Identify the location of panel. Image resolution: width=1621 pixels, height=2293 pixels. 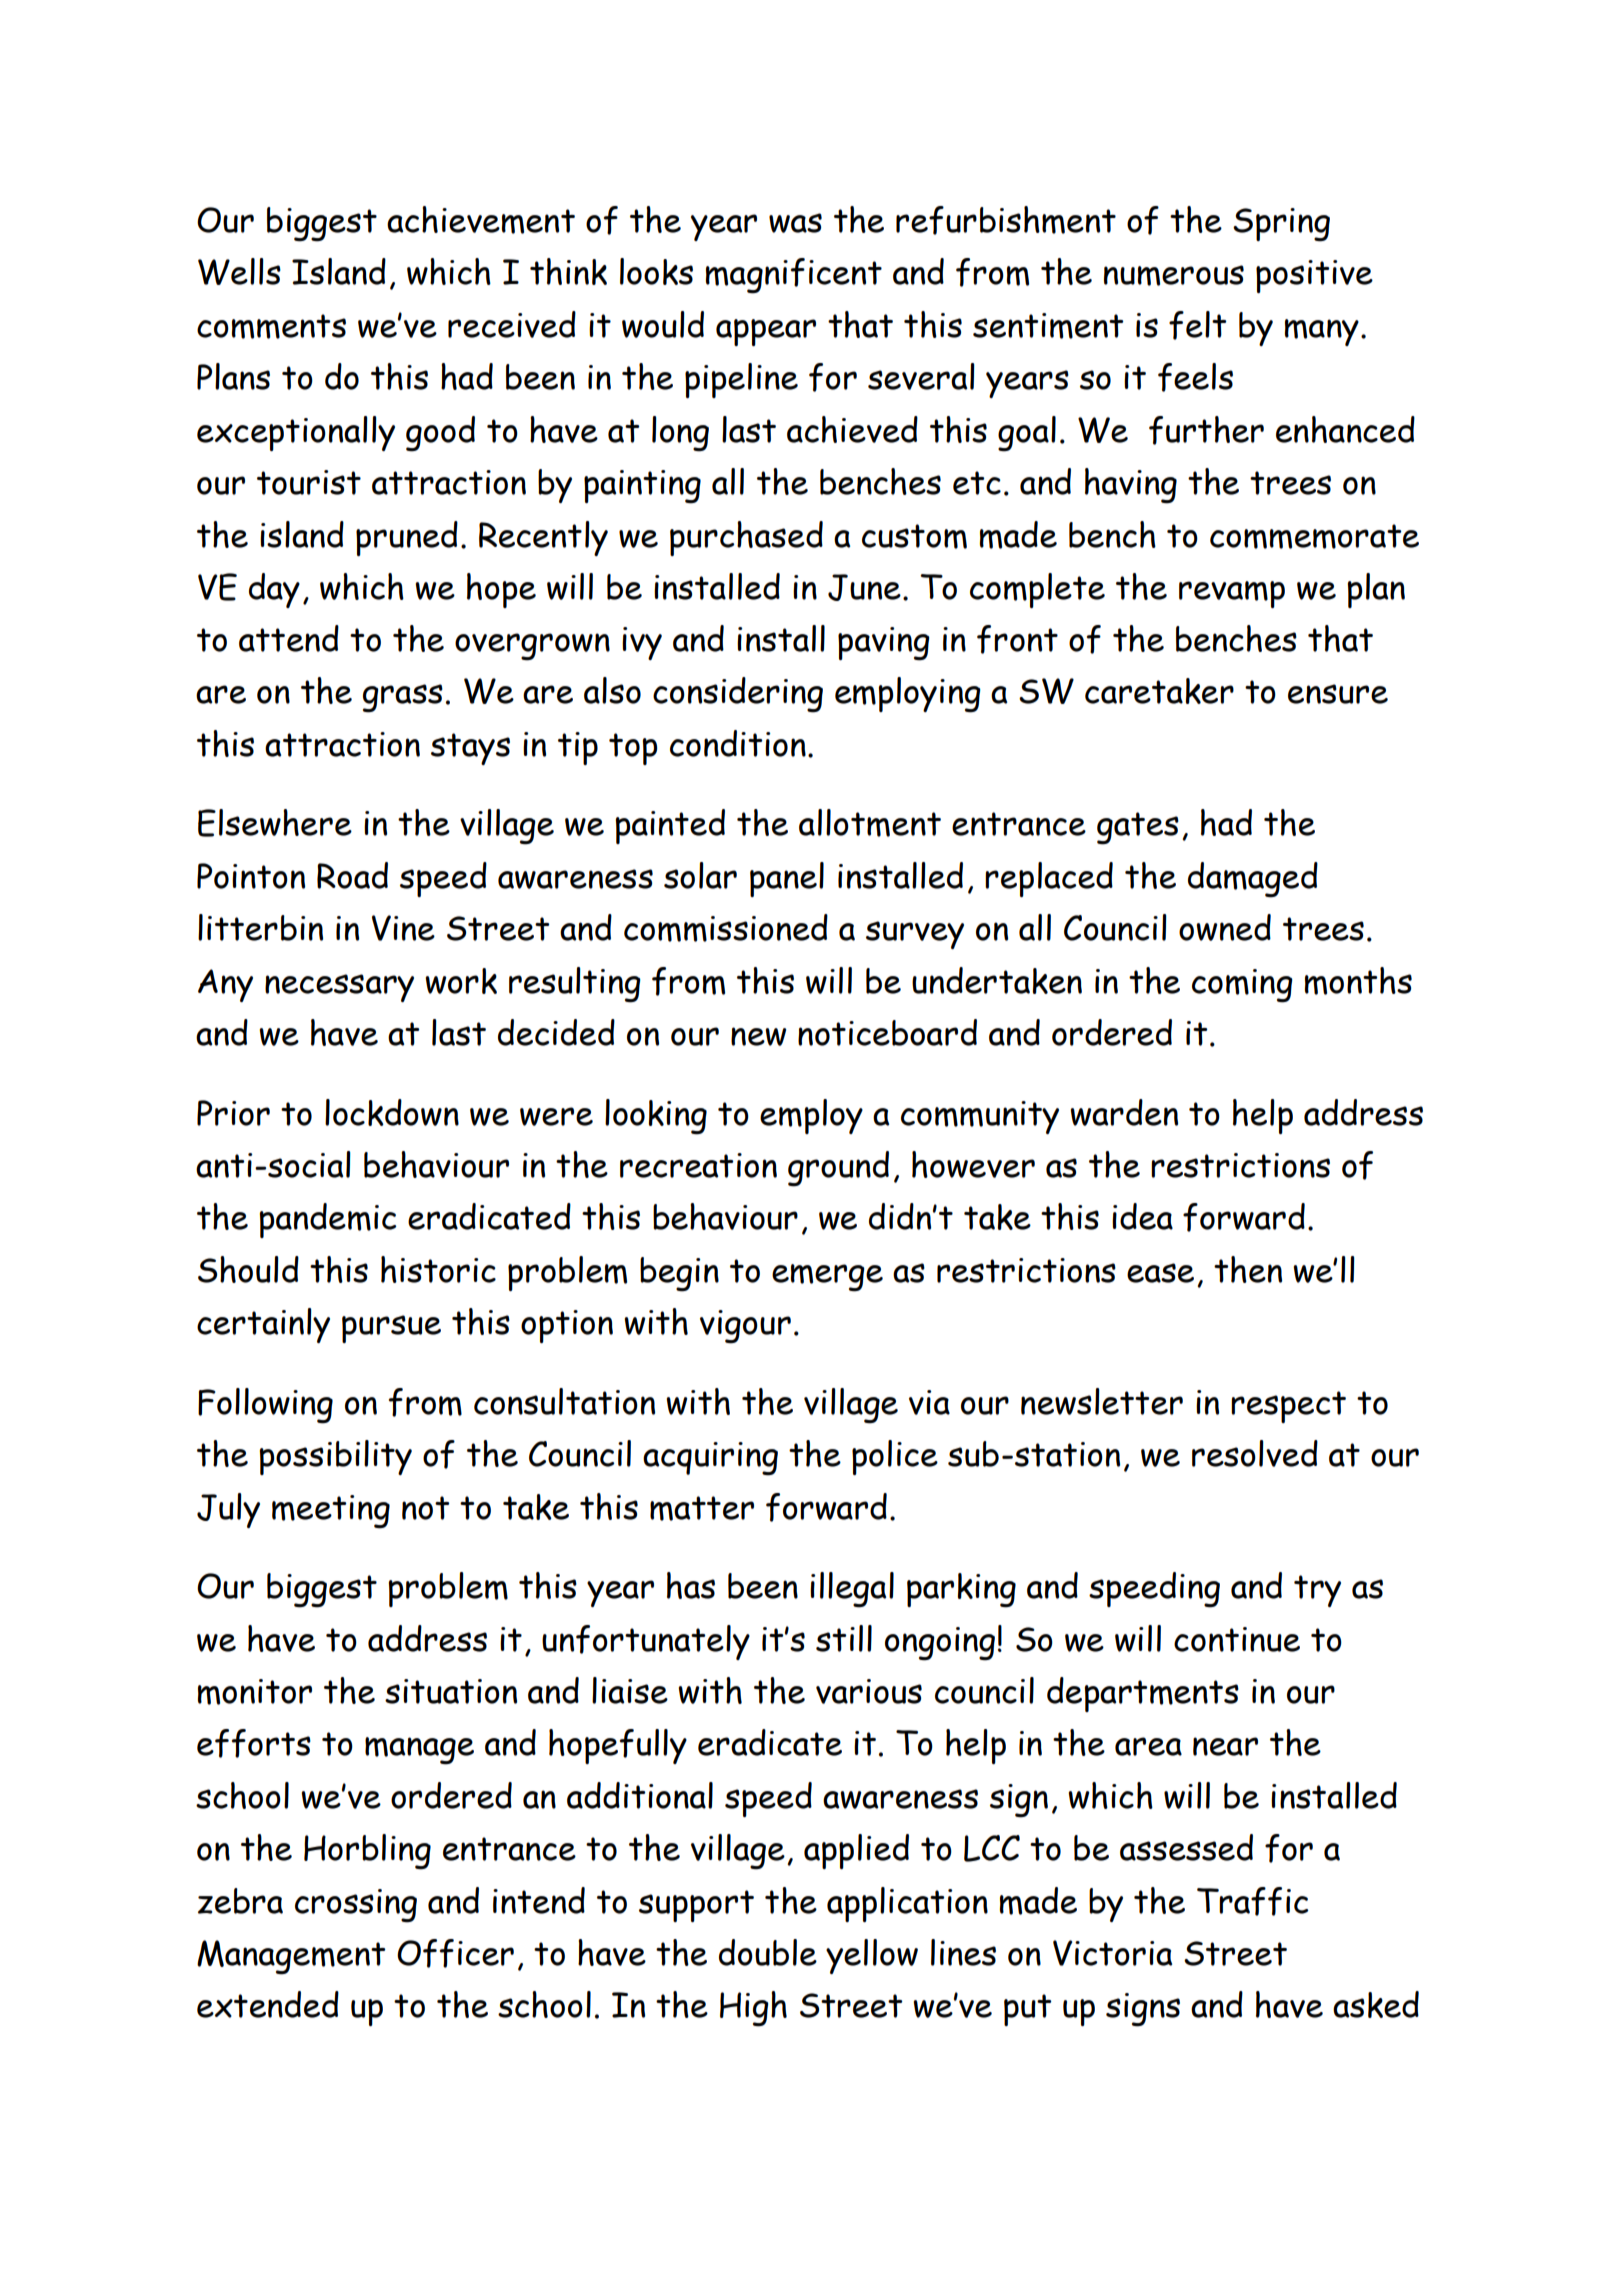
(787, 879).
